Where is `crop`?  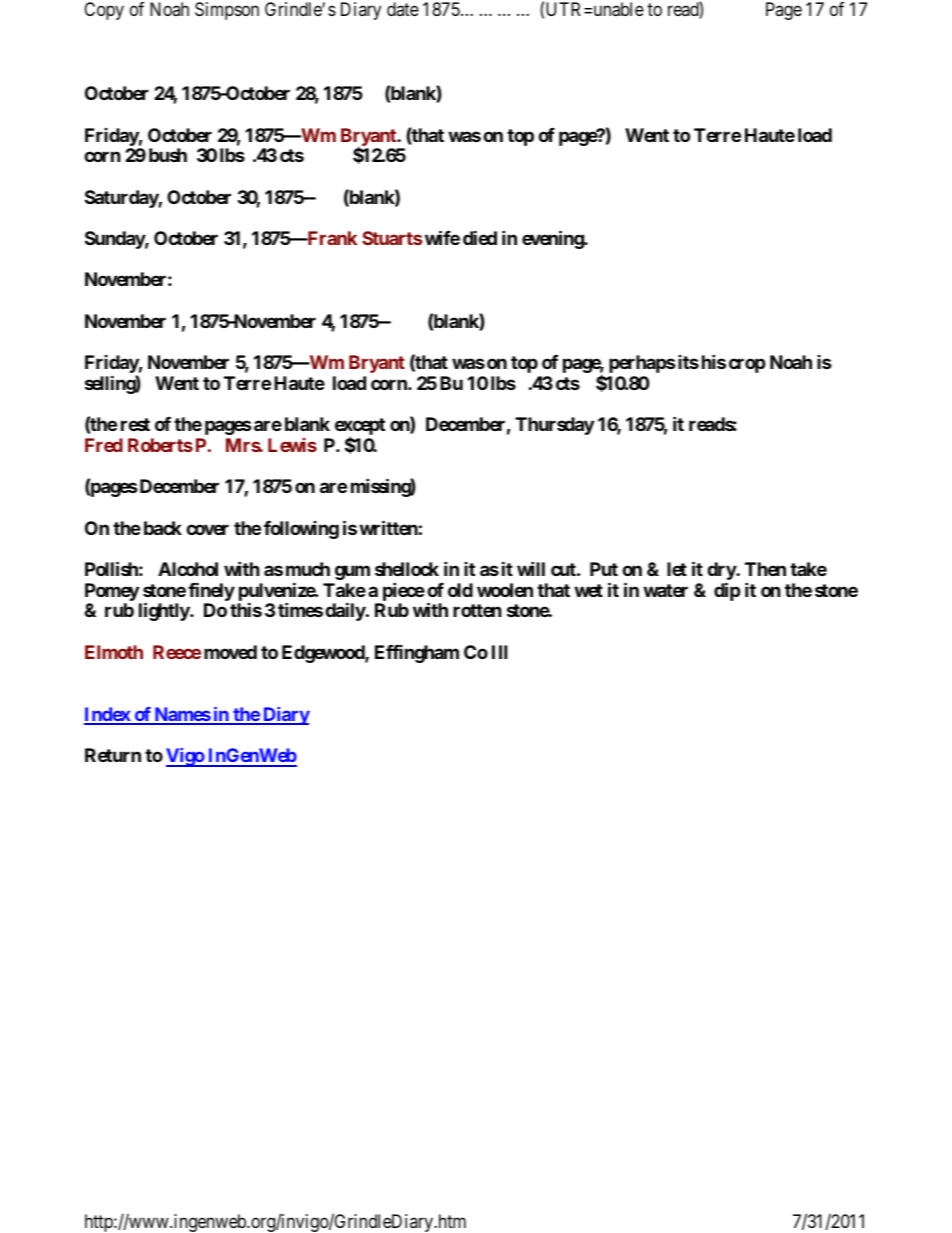 crop is located at coordinates (747, 365).
